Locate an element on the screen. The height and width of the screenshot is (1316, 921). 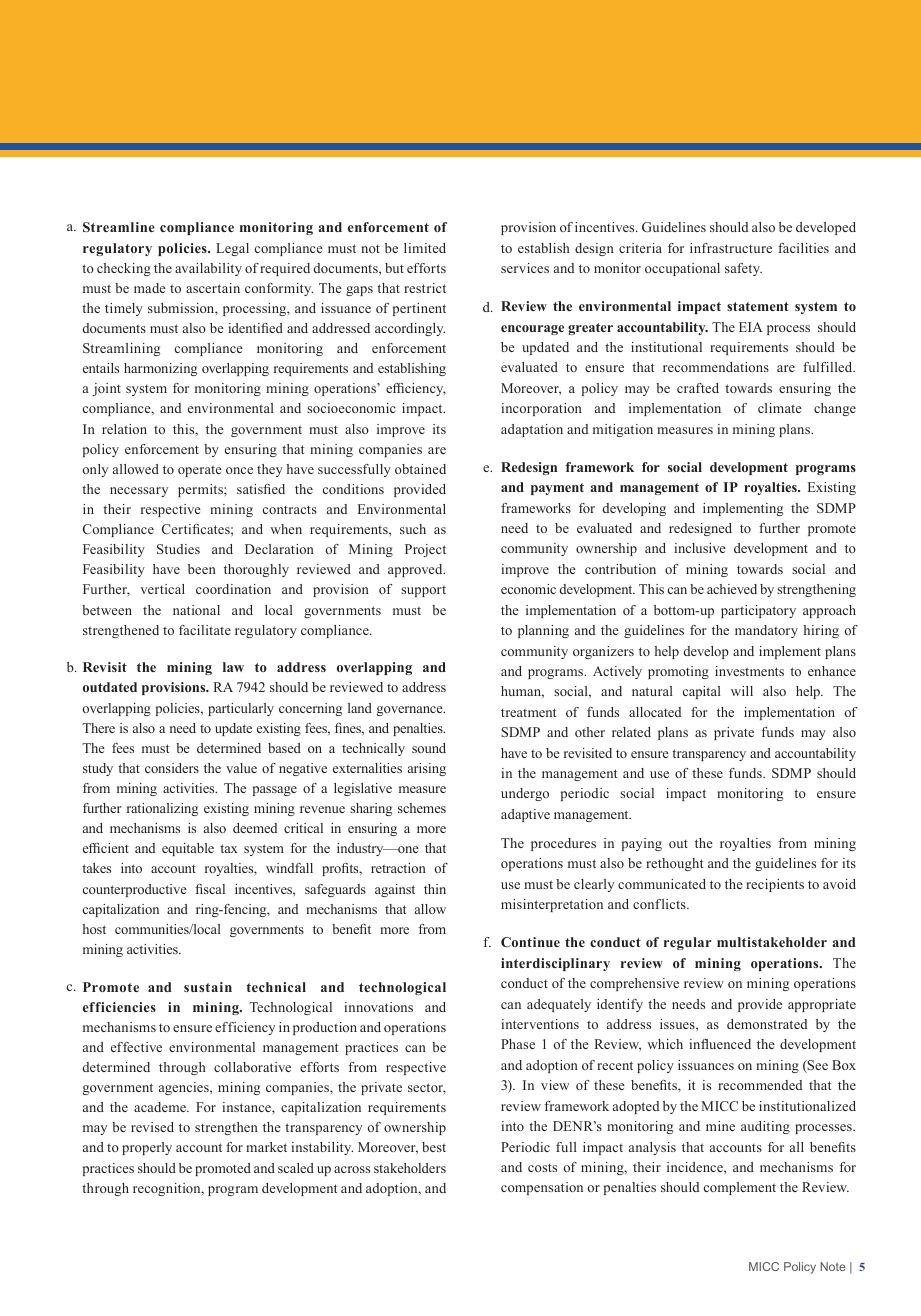
considers is located at coordinates (172, 768).
